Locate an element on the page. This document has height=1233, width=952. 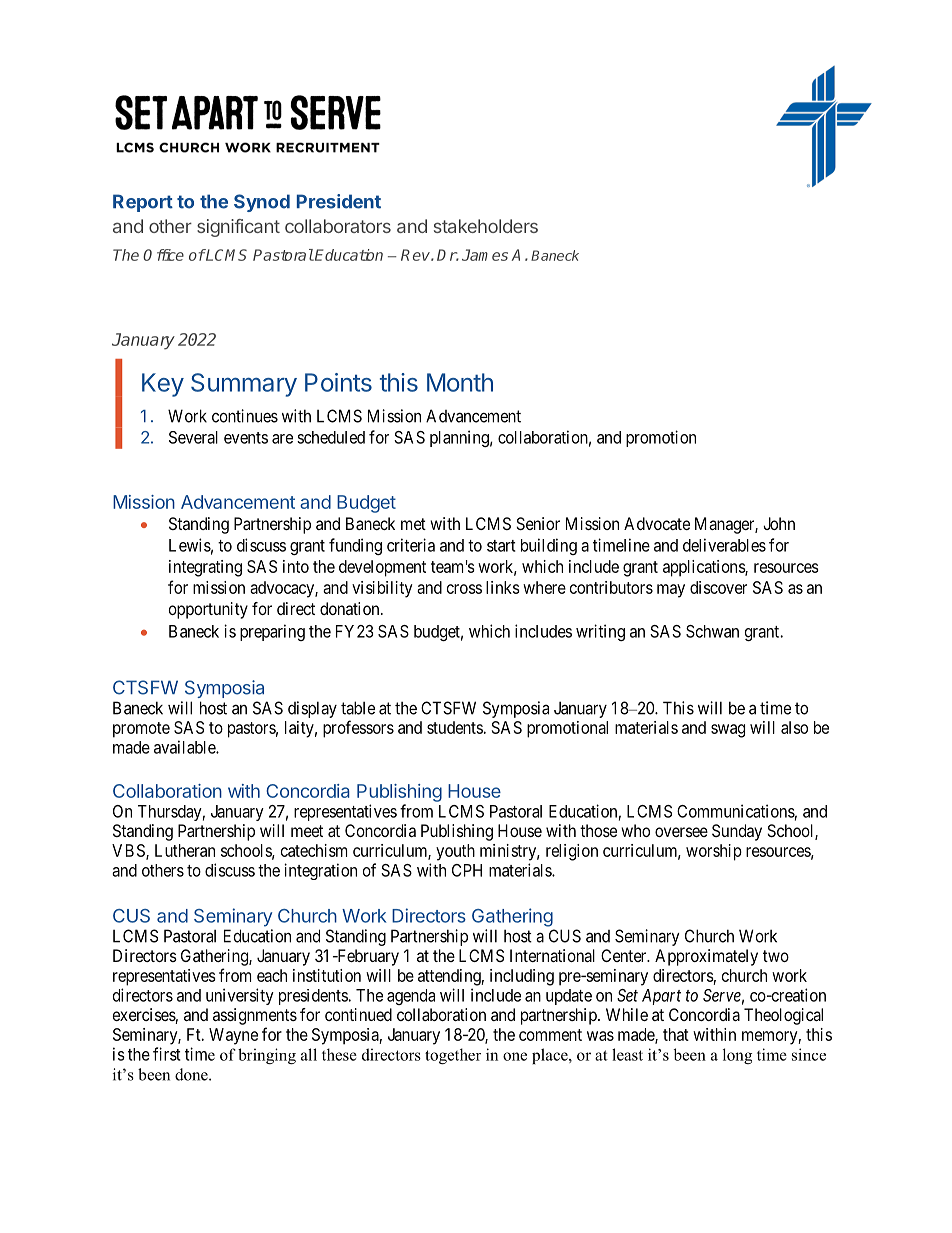
long is located at coordinates (737, 1056).
